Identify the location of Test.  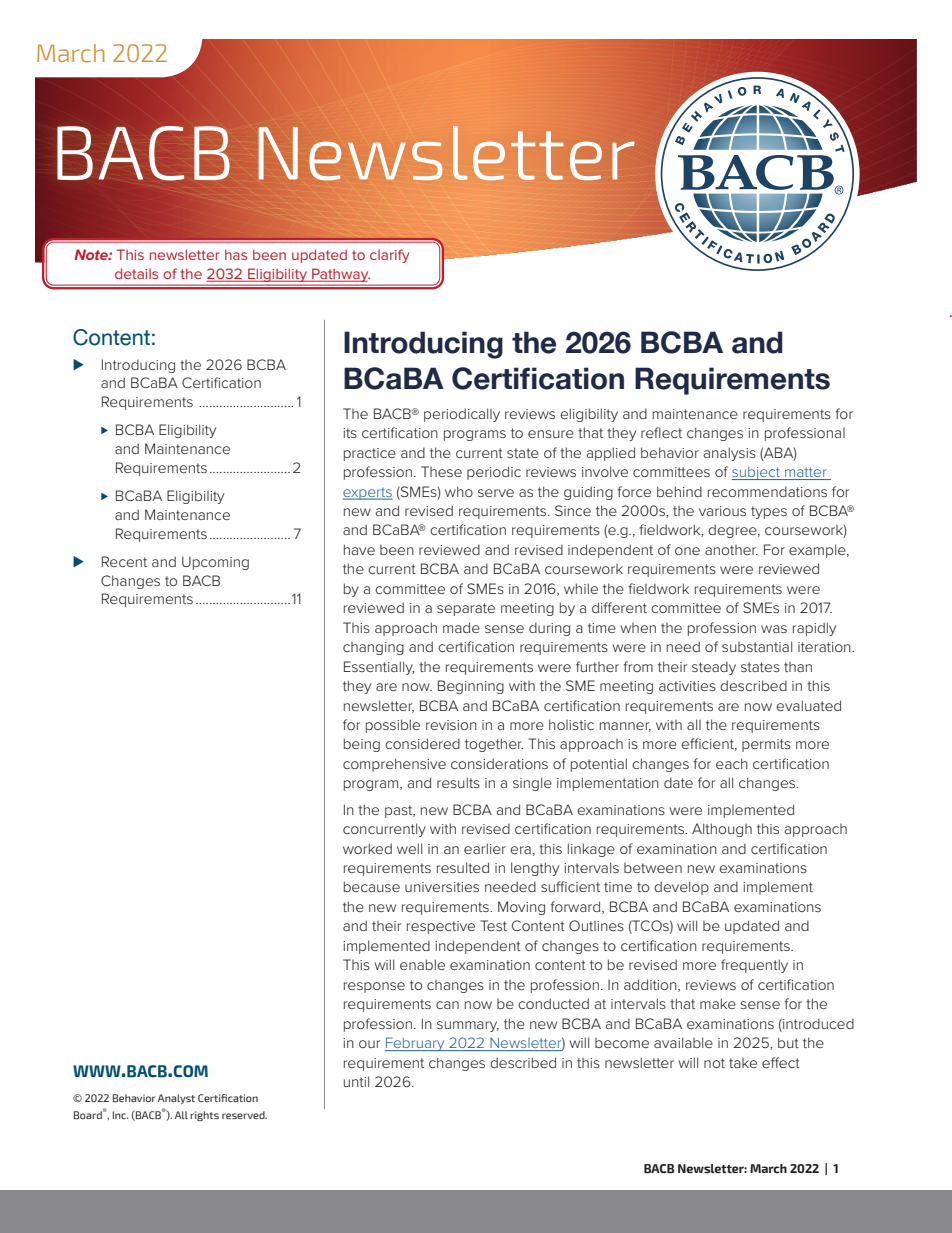
(493, 925).
